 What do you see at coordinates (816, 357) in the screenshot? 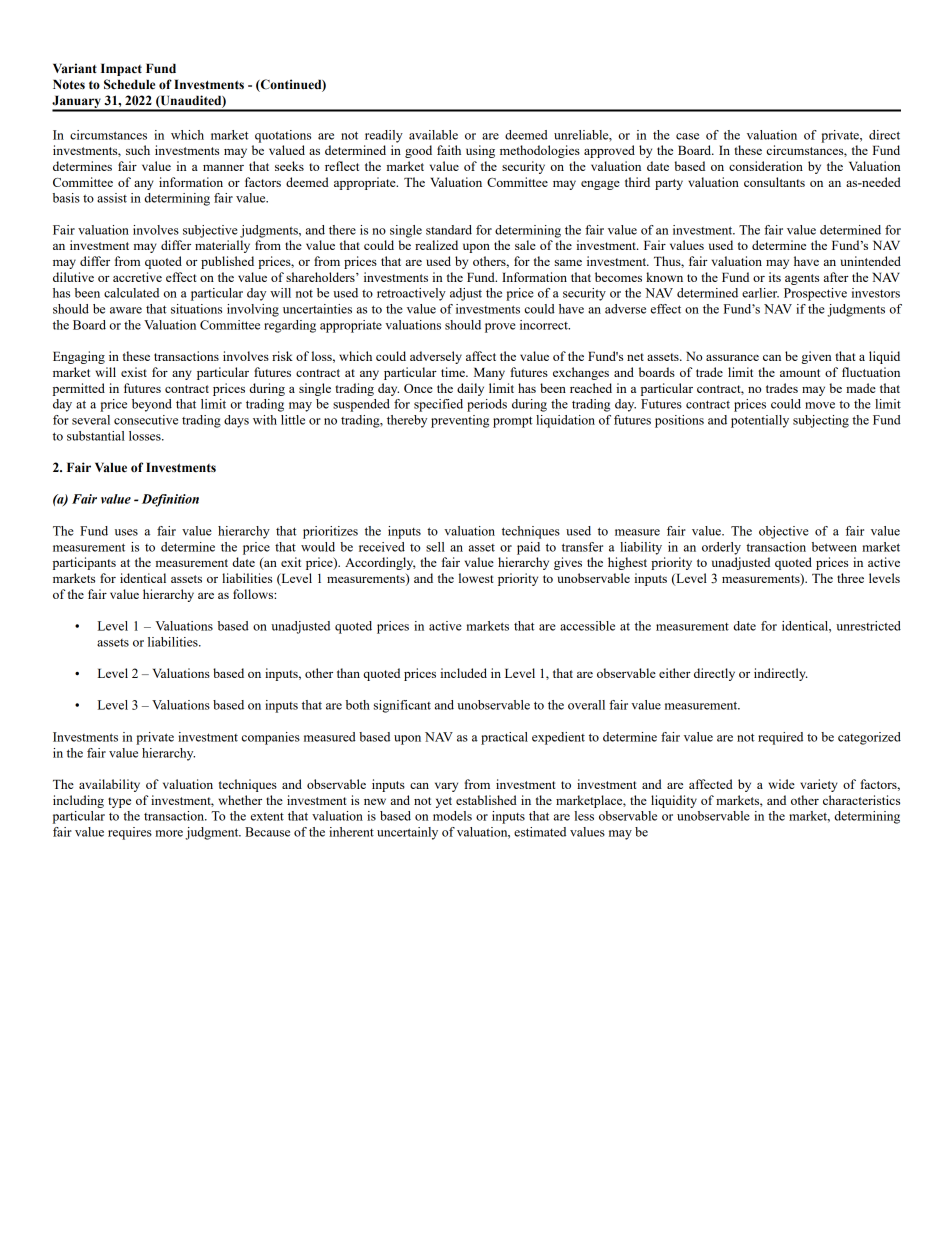
I see `given` at bounding box center [816, 357].
